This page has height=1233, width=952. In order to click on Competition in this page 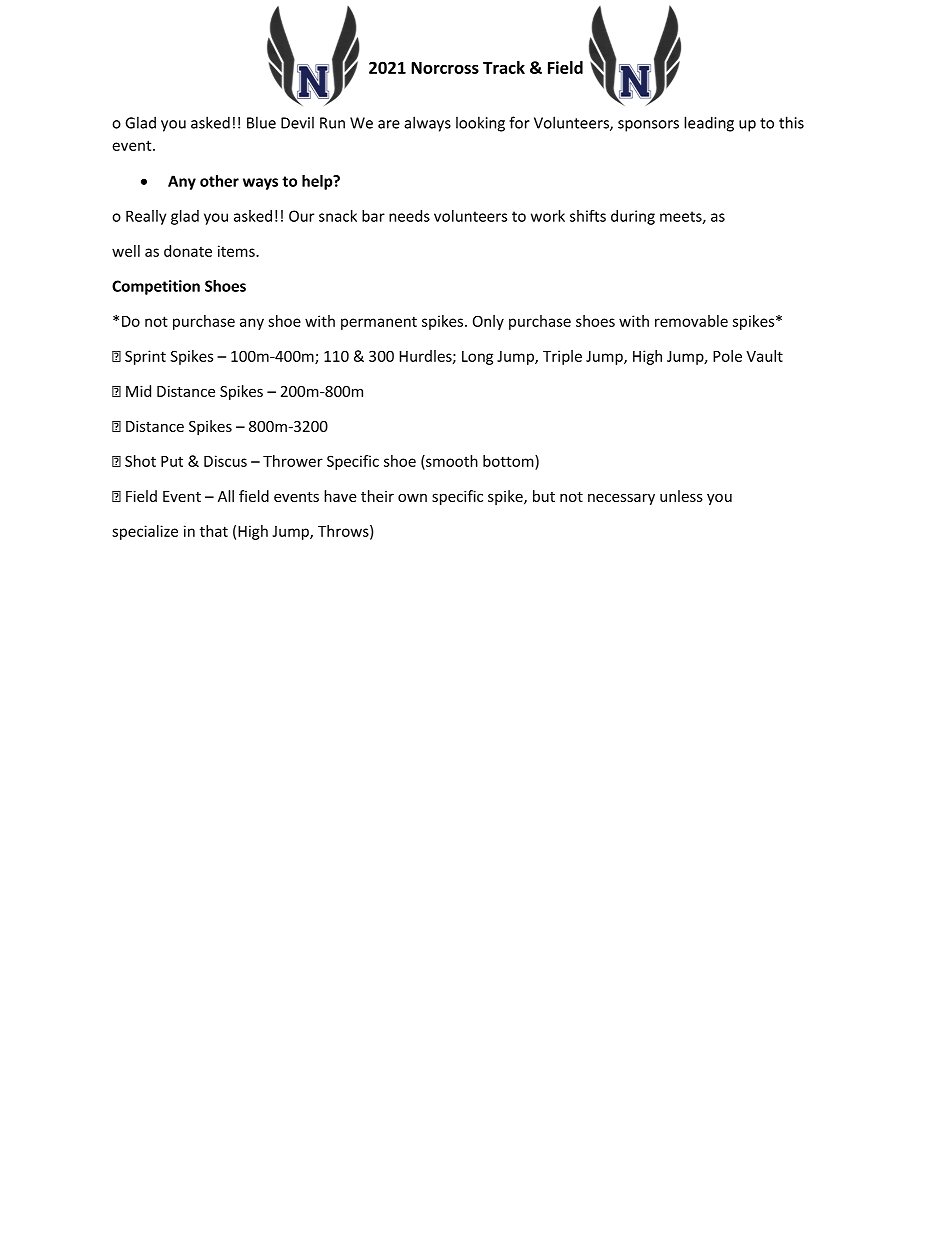, I will do `click(156, 287)`.
